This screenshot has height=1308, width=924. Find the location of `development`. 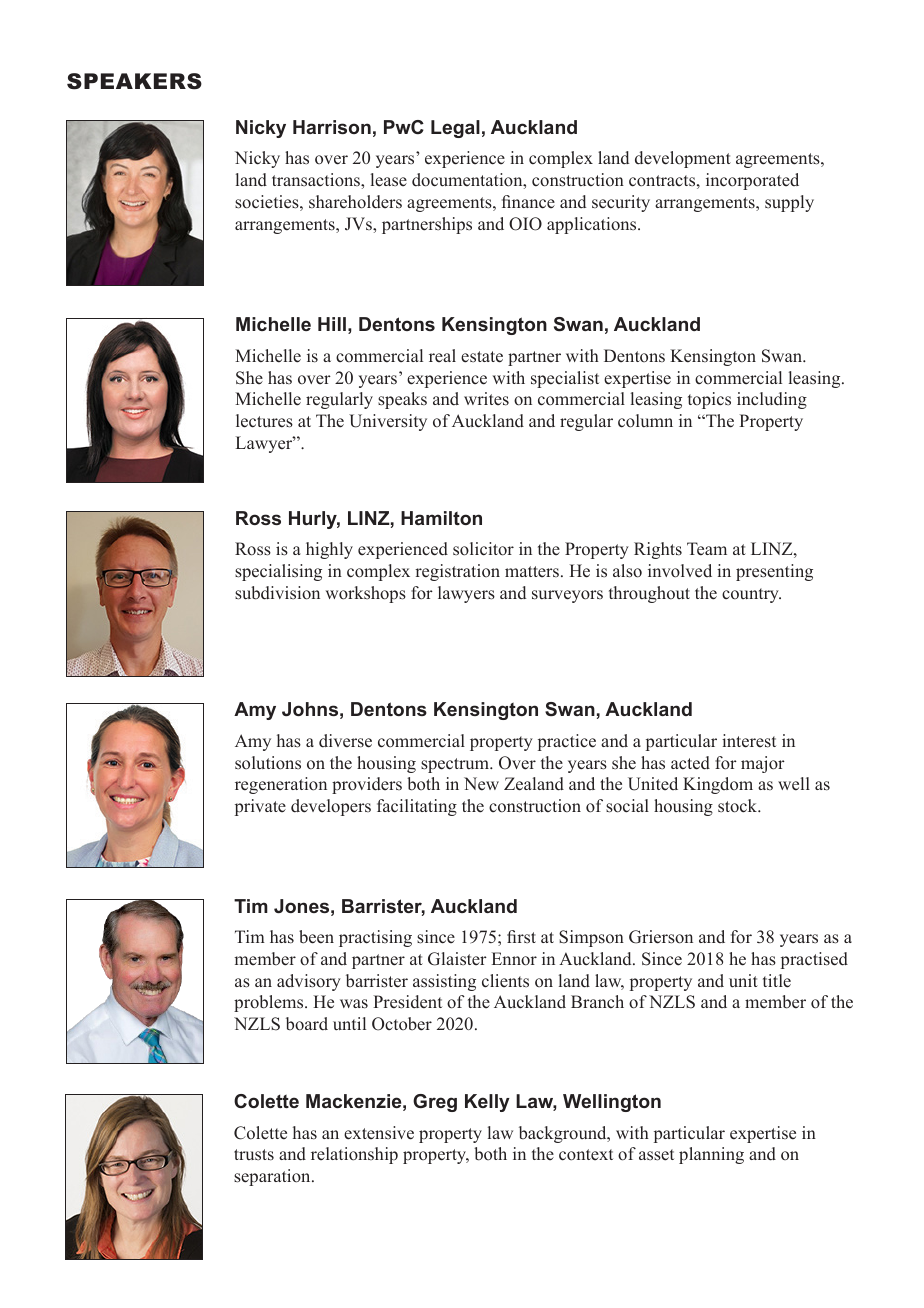

development is located at coordinates (683, 159).
